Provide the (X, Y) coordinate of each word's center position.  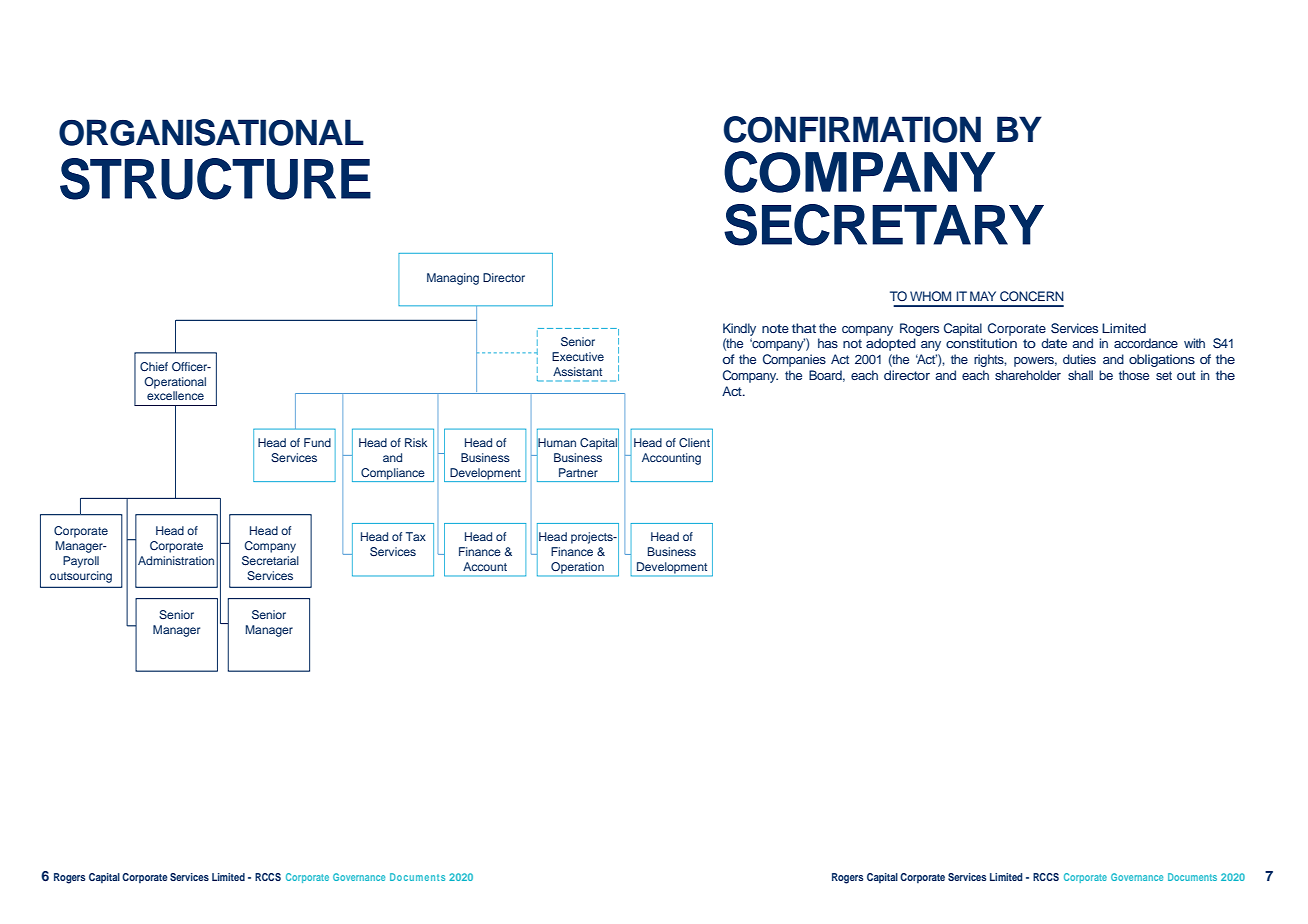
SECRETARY (884, 225)
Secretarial (270, 561)
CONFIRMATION (852, 129)
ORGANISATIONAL (211, 132)
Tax (416, 536)
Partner (578, 472)
